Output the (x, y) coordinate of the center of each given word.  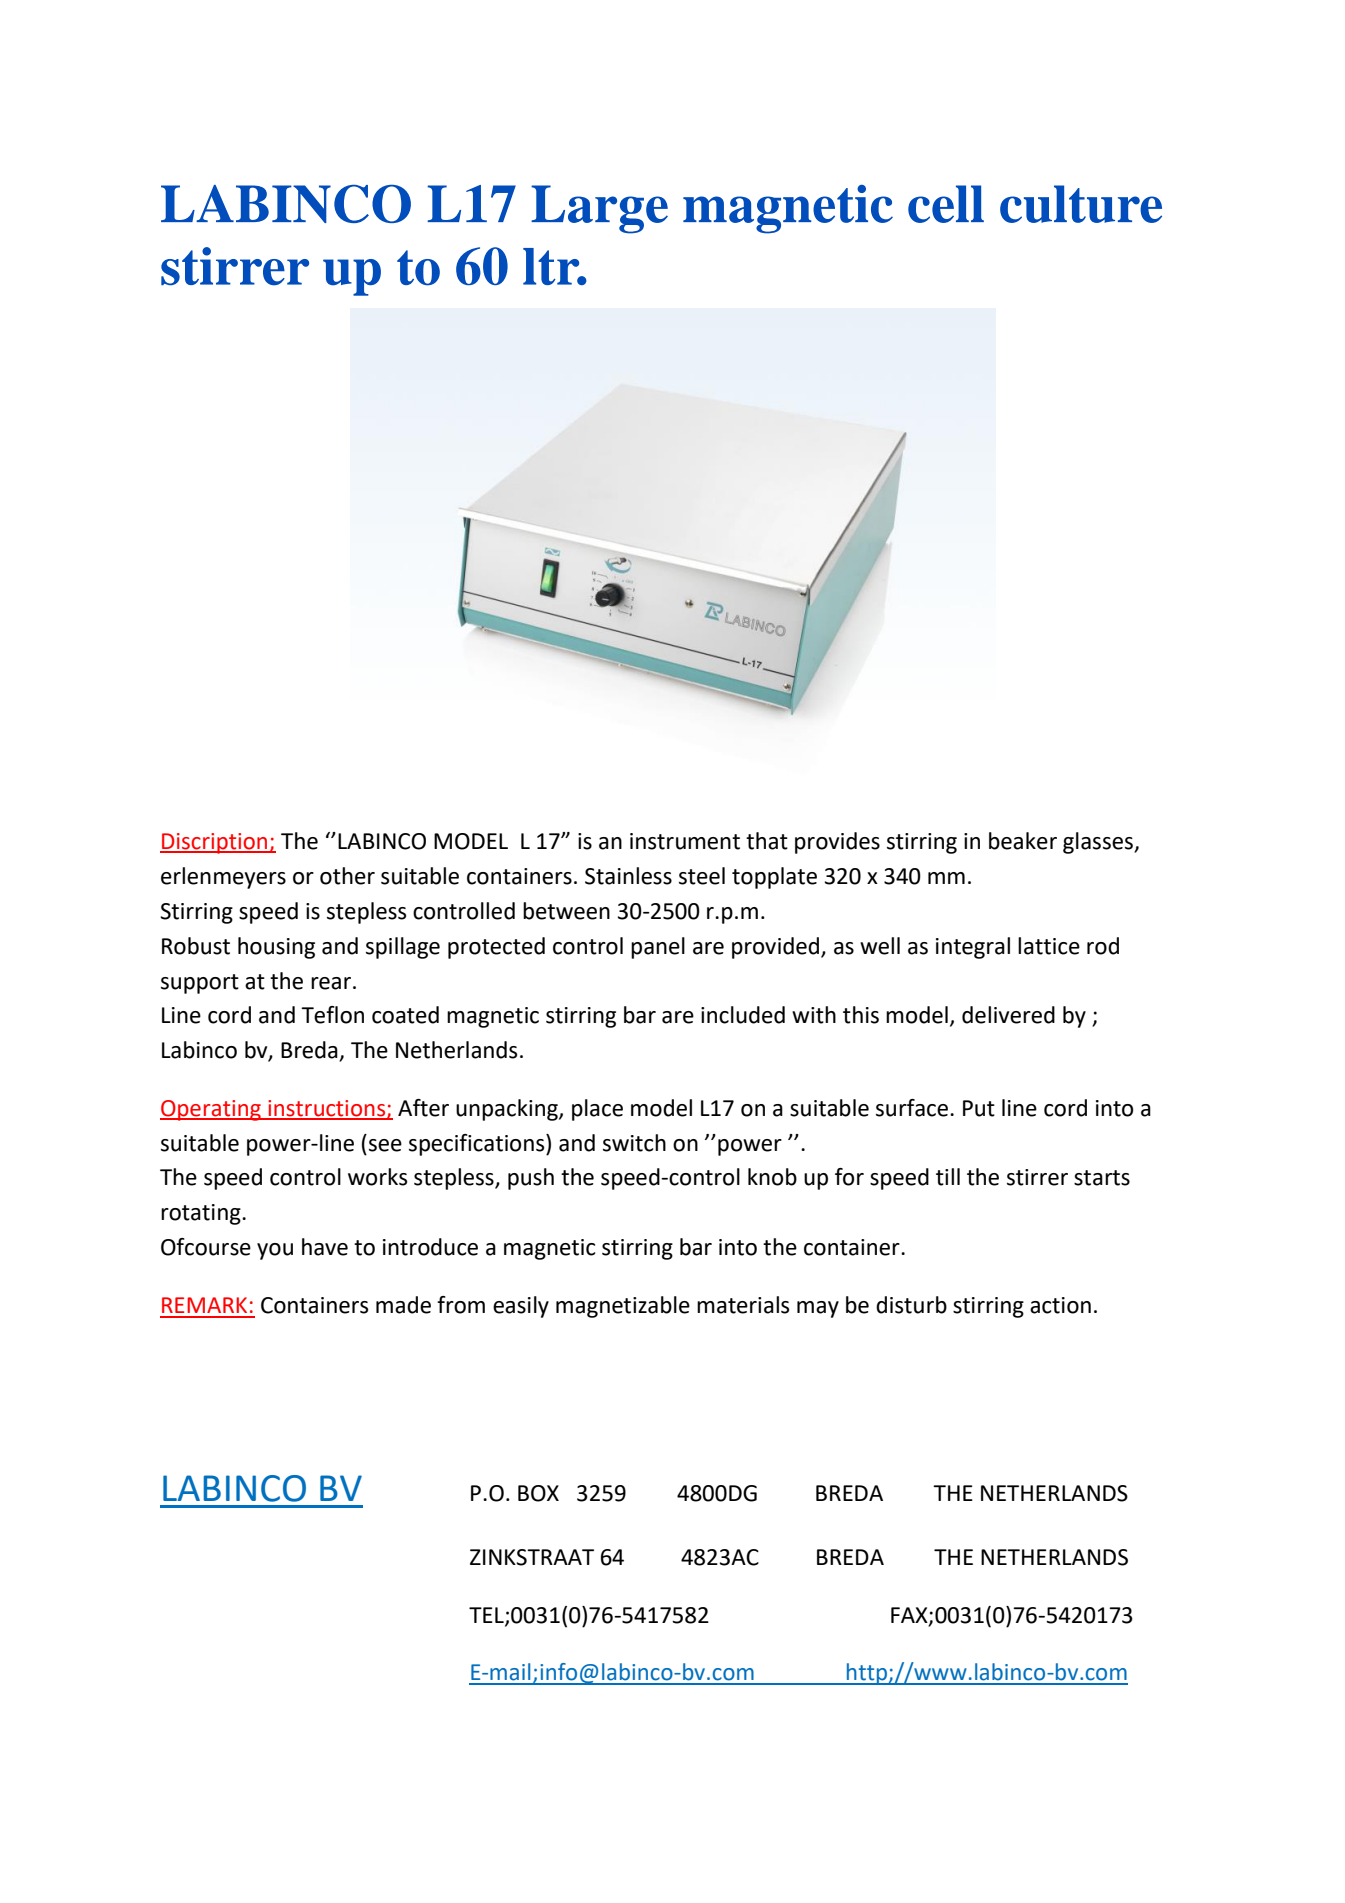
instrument (685, 841)
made (403, 1305)
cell (946, 204)
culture (1081, 204)
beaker (1023, 841)
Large (599, 209)
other (347, 876)
